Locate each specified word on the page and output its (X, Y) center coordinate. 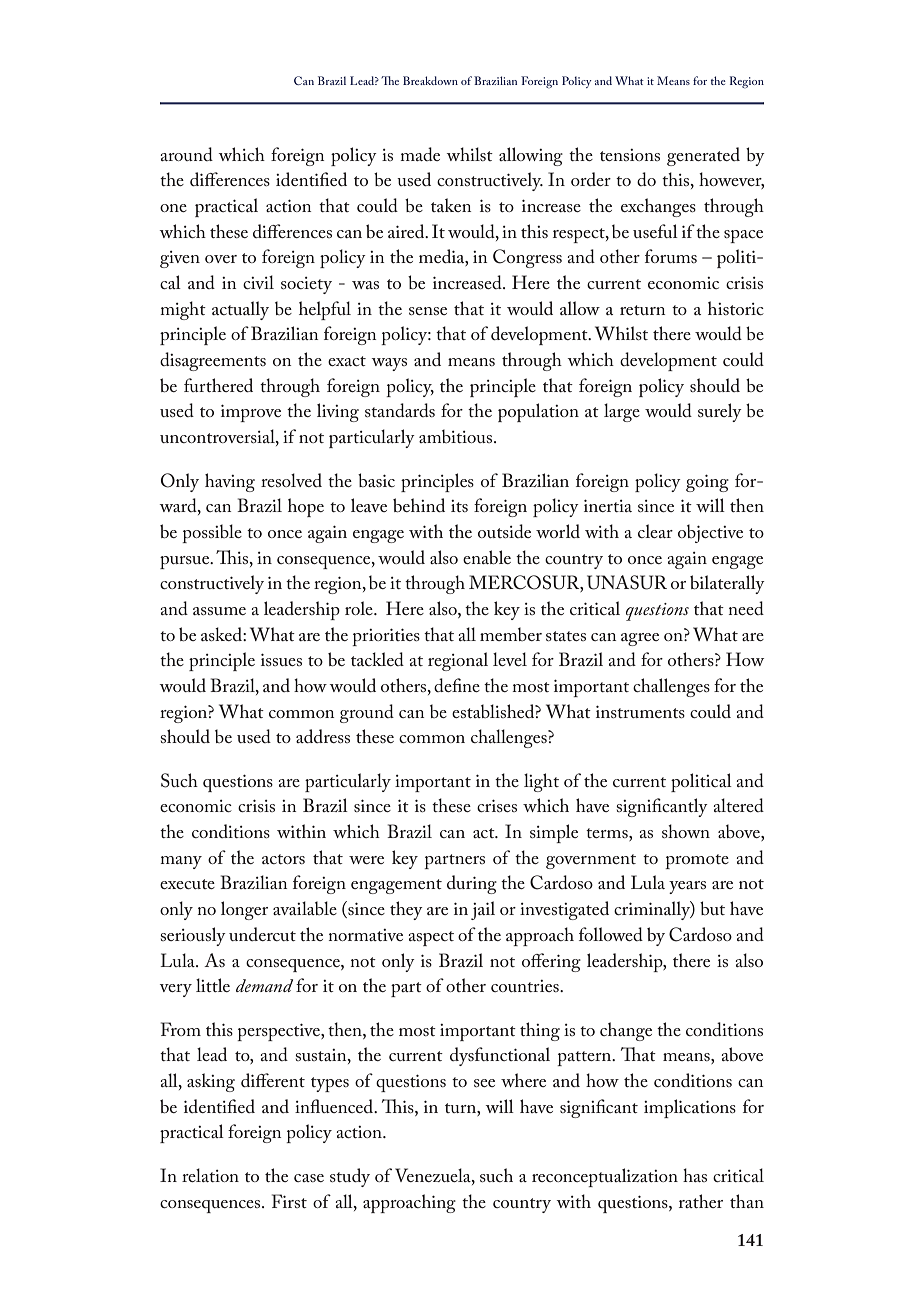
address (323, 736)
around (186, 154)
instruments (640, 711)
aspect (431, 938)
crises (497, 805)
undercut (262, 934)
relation (210, 1175)
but (712, 908)
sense (428, 311)
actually (240, 310)
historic (736, 308)
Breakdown (430, 80)
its (459, 506)
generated (703, 156)
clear (655, 531)
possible (212, 533)
